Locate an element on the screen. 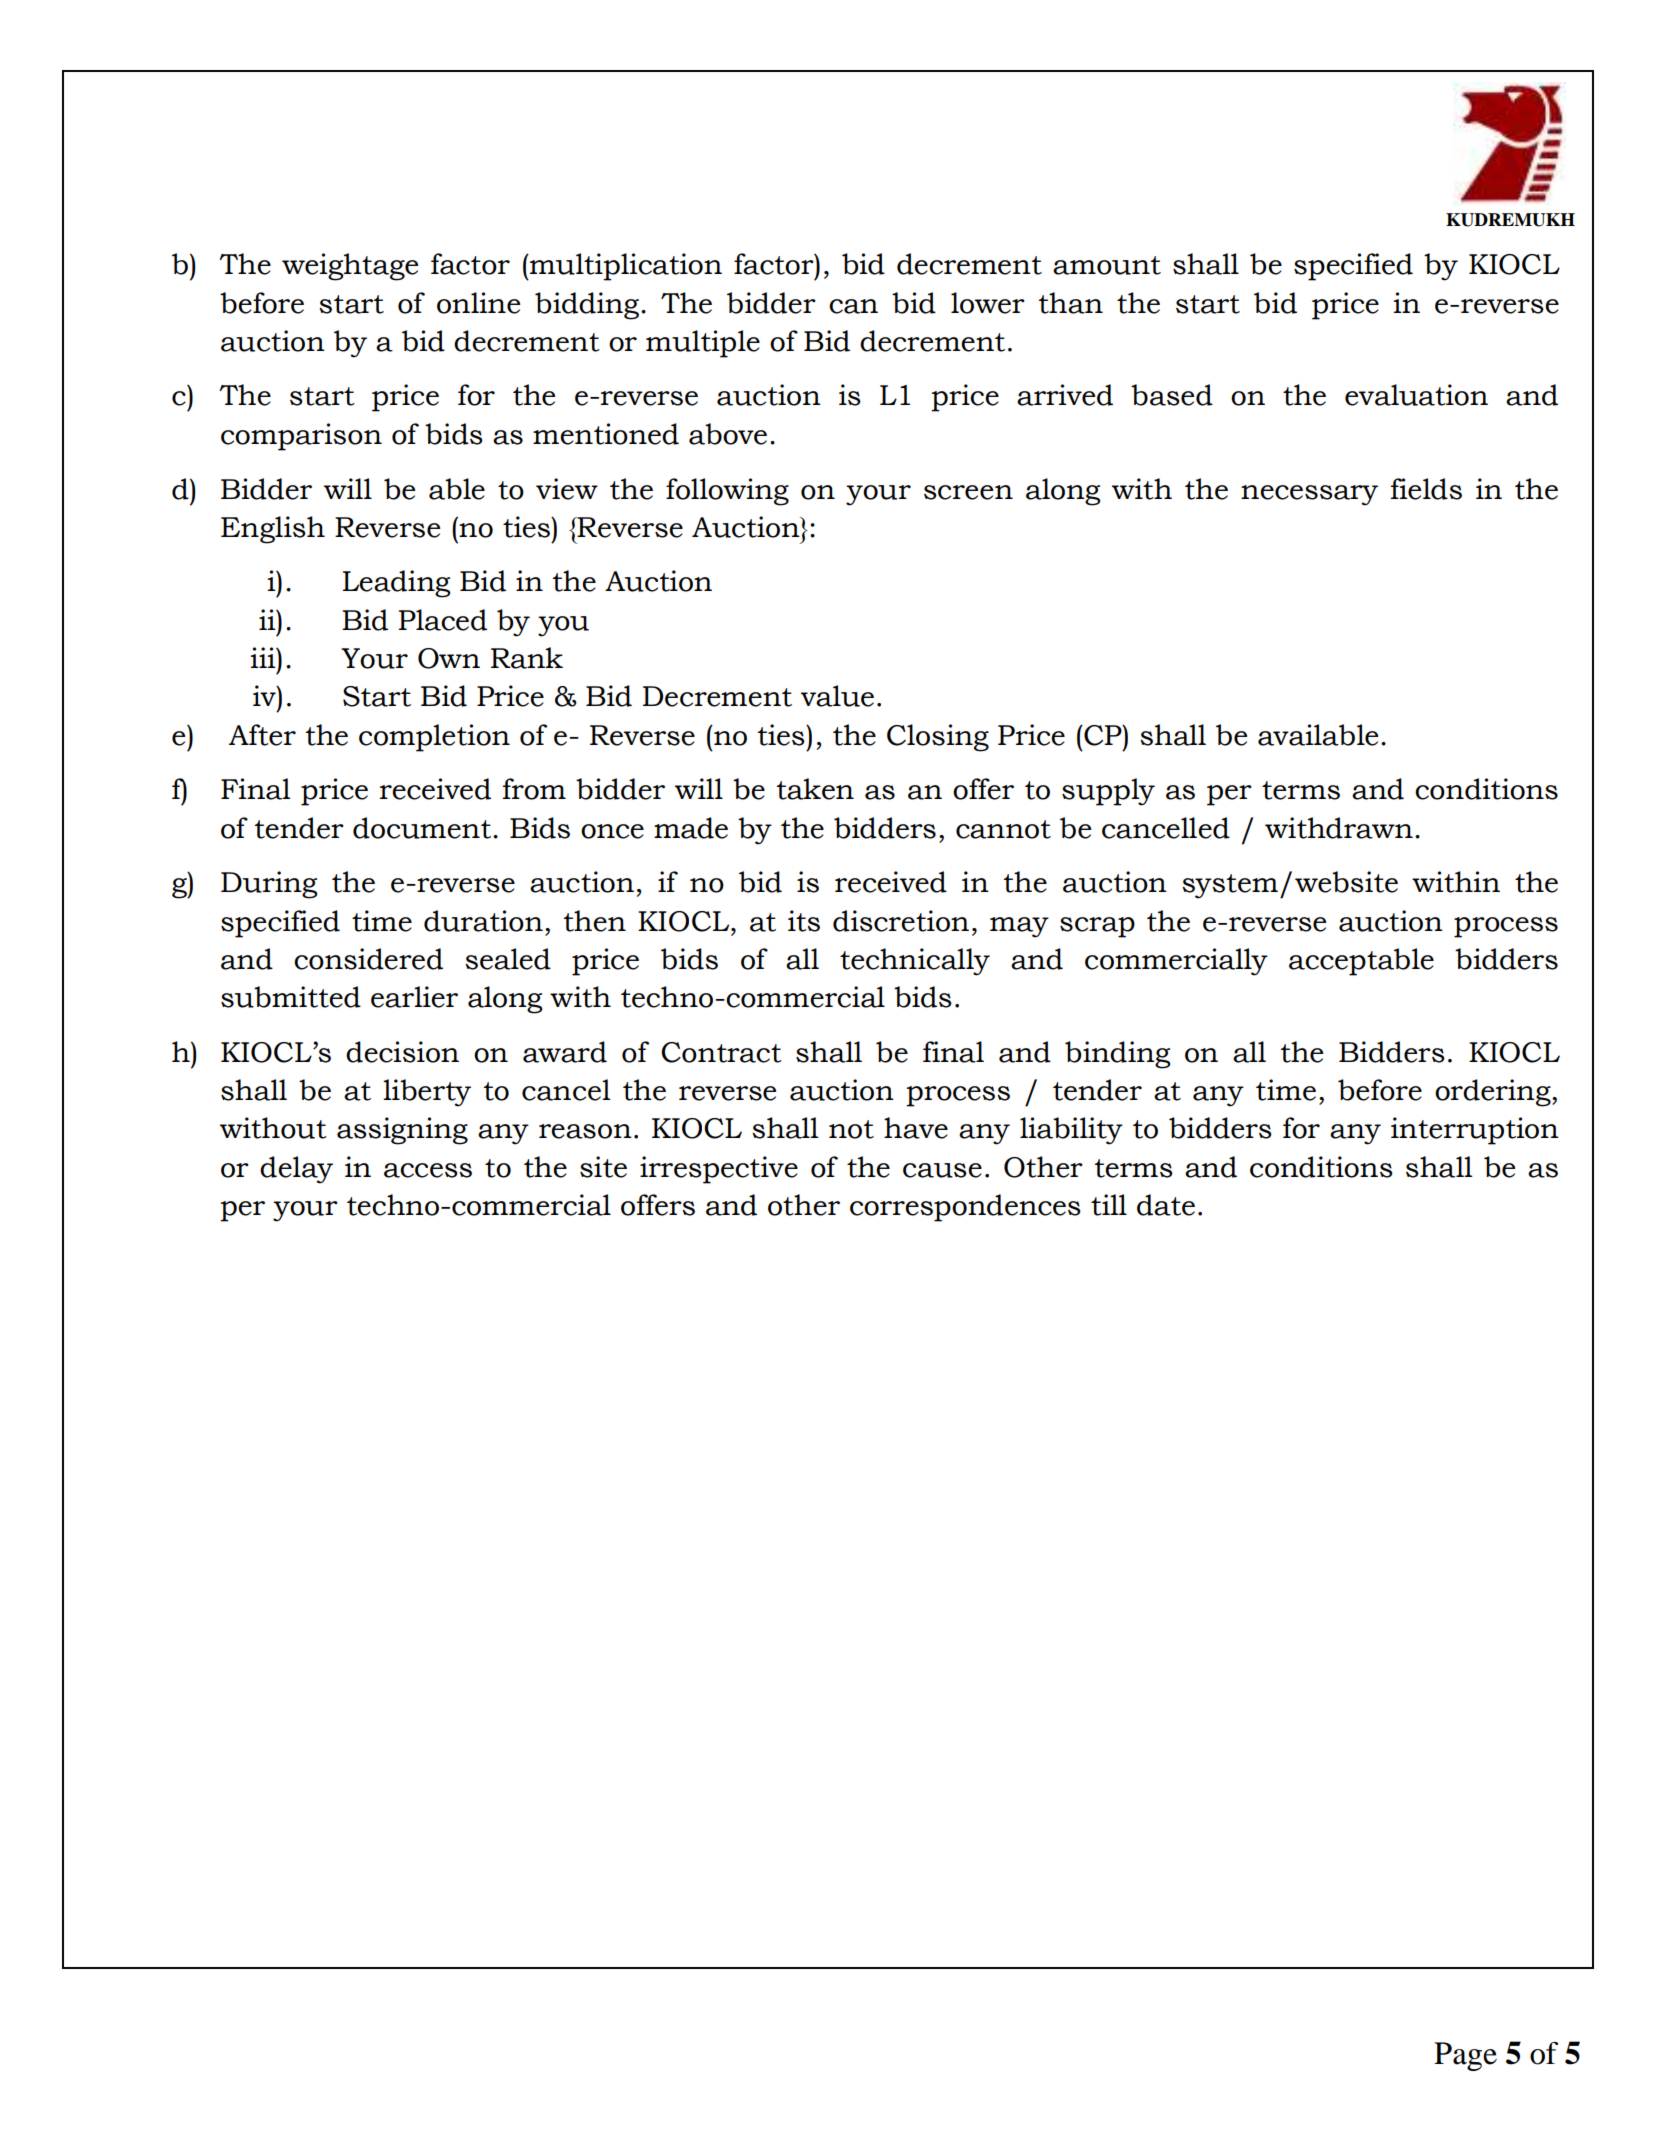 This screenshot has height=2142, width=1655. interruption is located at coordinates (1475, 1131).
